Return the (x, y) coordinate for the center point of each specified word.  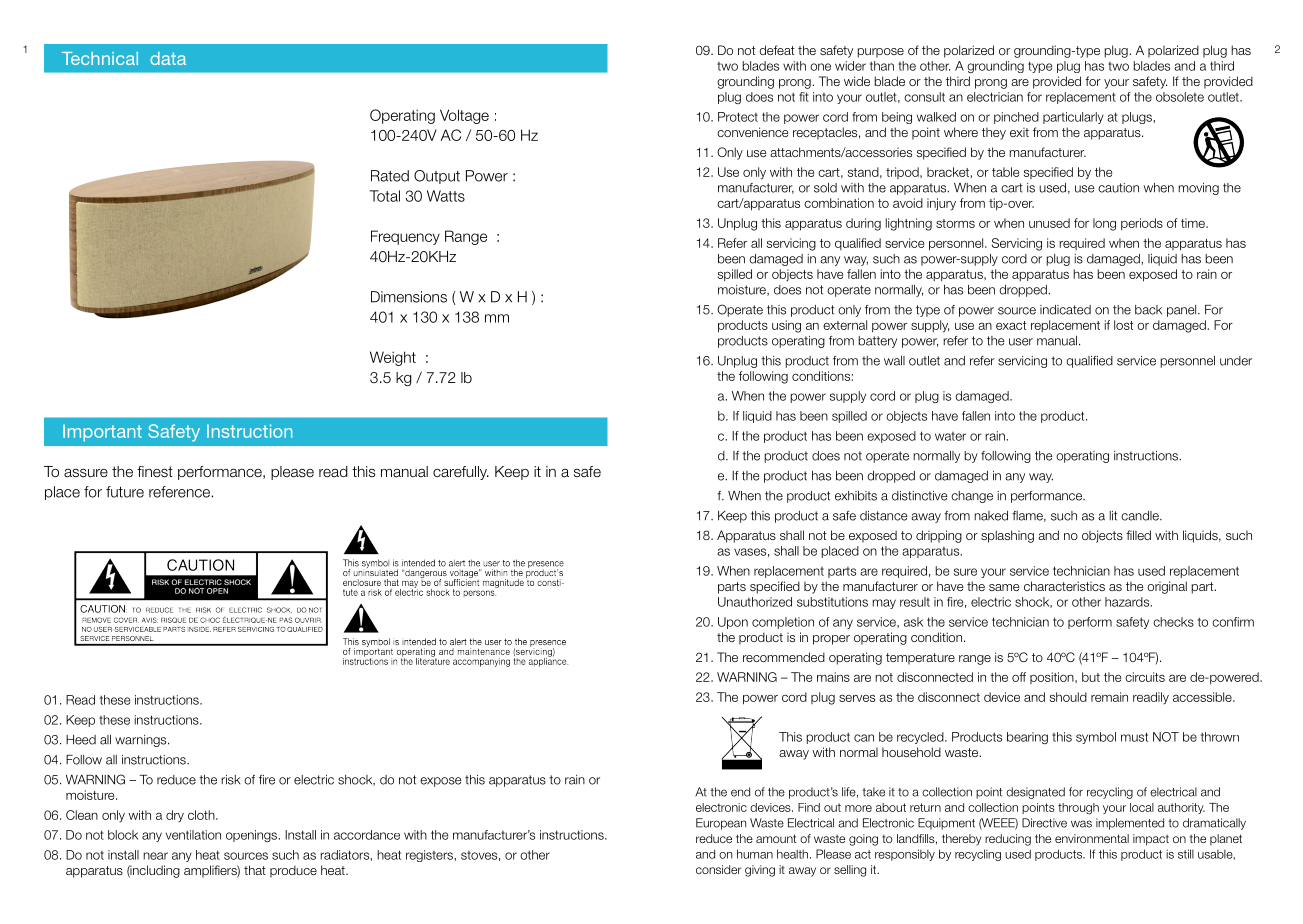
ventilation (193, 835)
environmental (1092, 838)
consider (718, 869)
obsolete (1180, 97)
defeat (776, 50)
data (168, 58)
